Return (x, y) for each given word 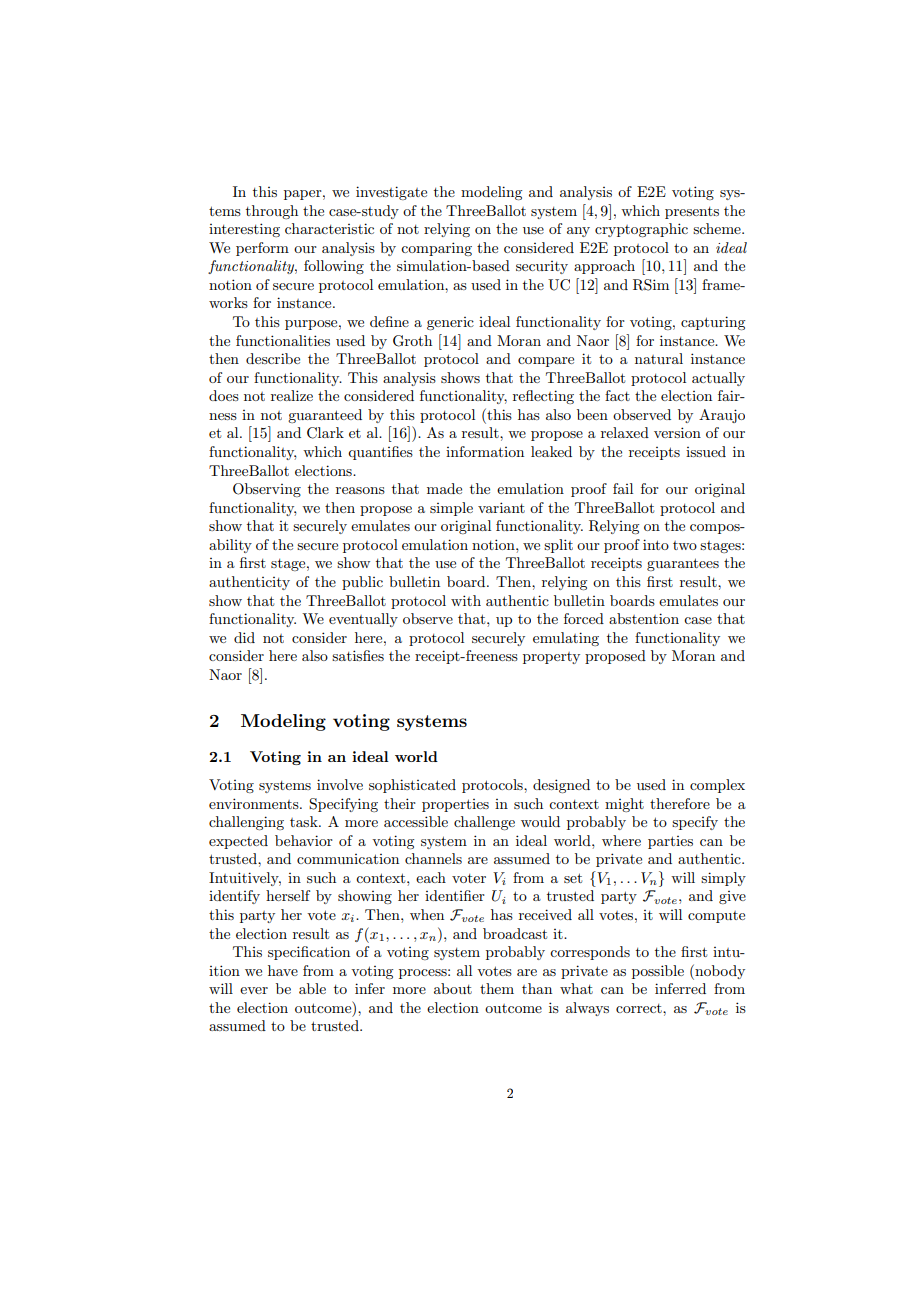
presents (692, 213)
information (485, 451)
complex (717, 786)
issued (706, 451)
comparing (436, 249)
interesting (244, 230)
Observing (267, 490)
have (283, 970)
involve (340, 784)
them (497, 988)
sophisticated (412, 786)
